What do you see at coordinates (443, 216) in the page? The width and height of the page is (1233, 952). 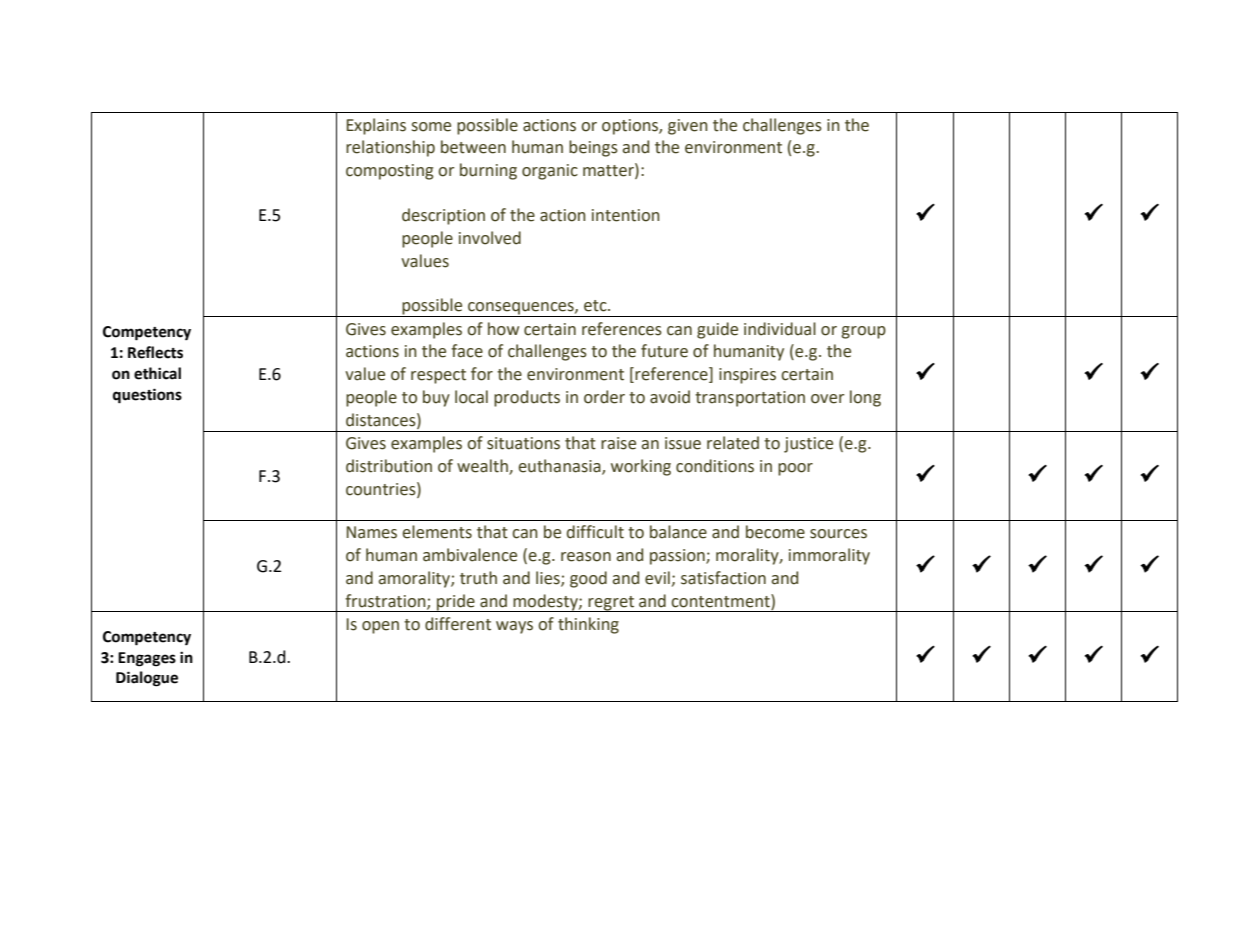 I see `description` at bounding box center [443, 216].
